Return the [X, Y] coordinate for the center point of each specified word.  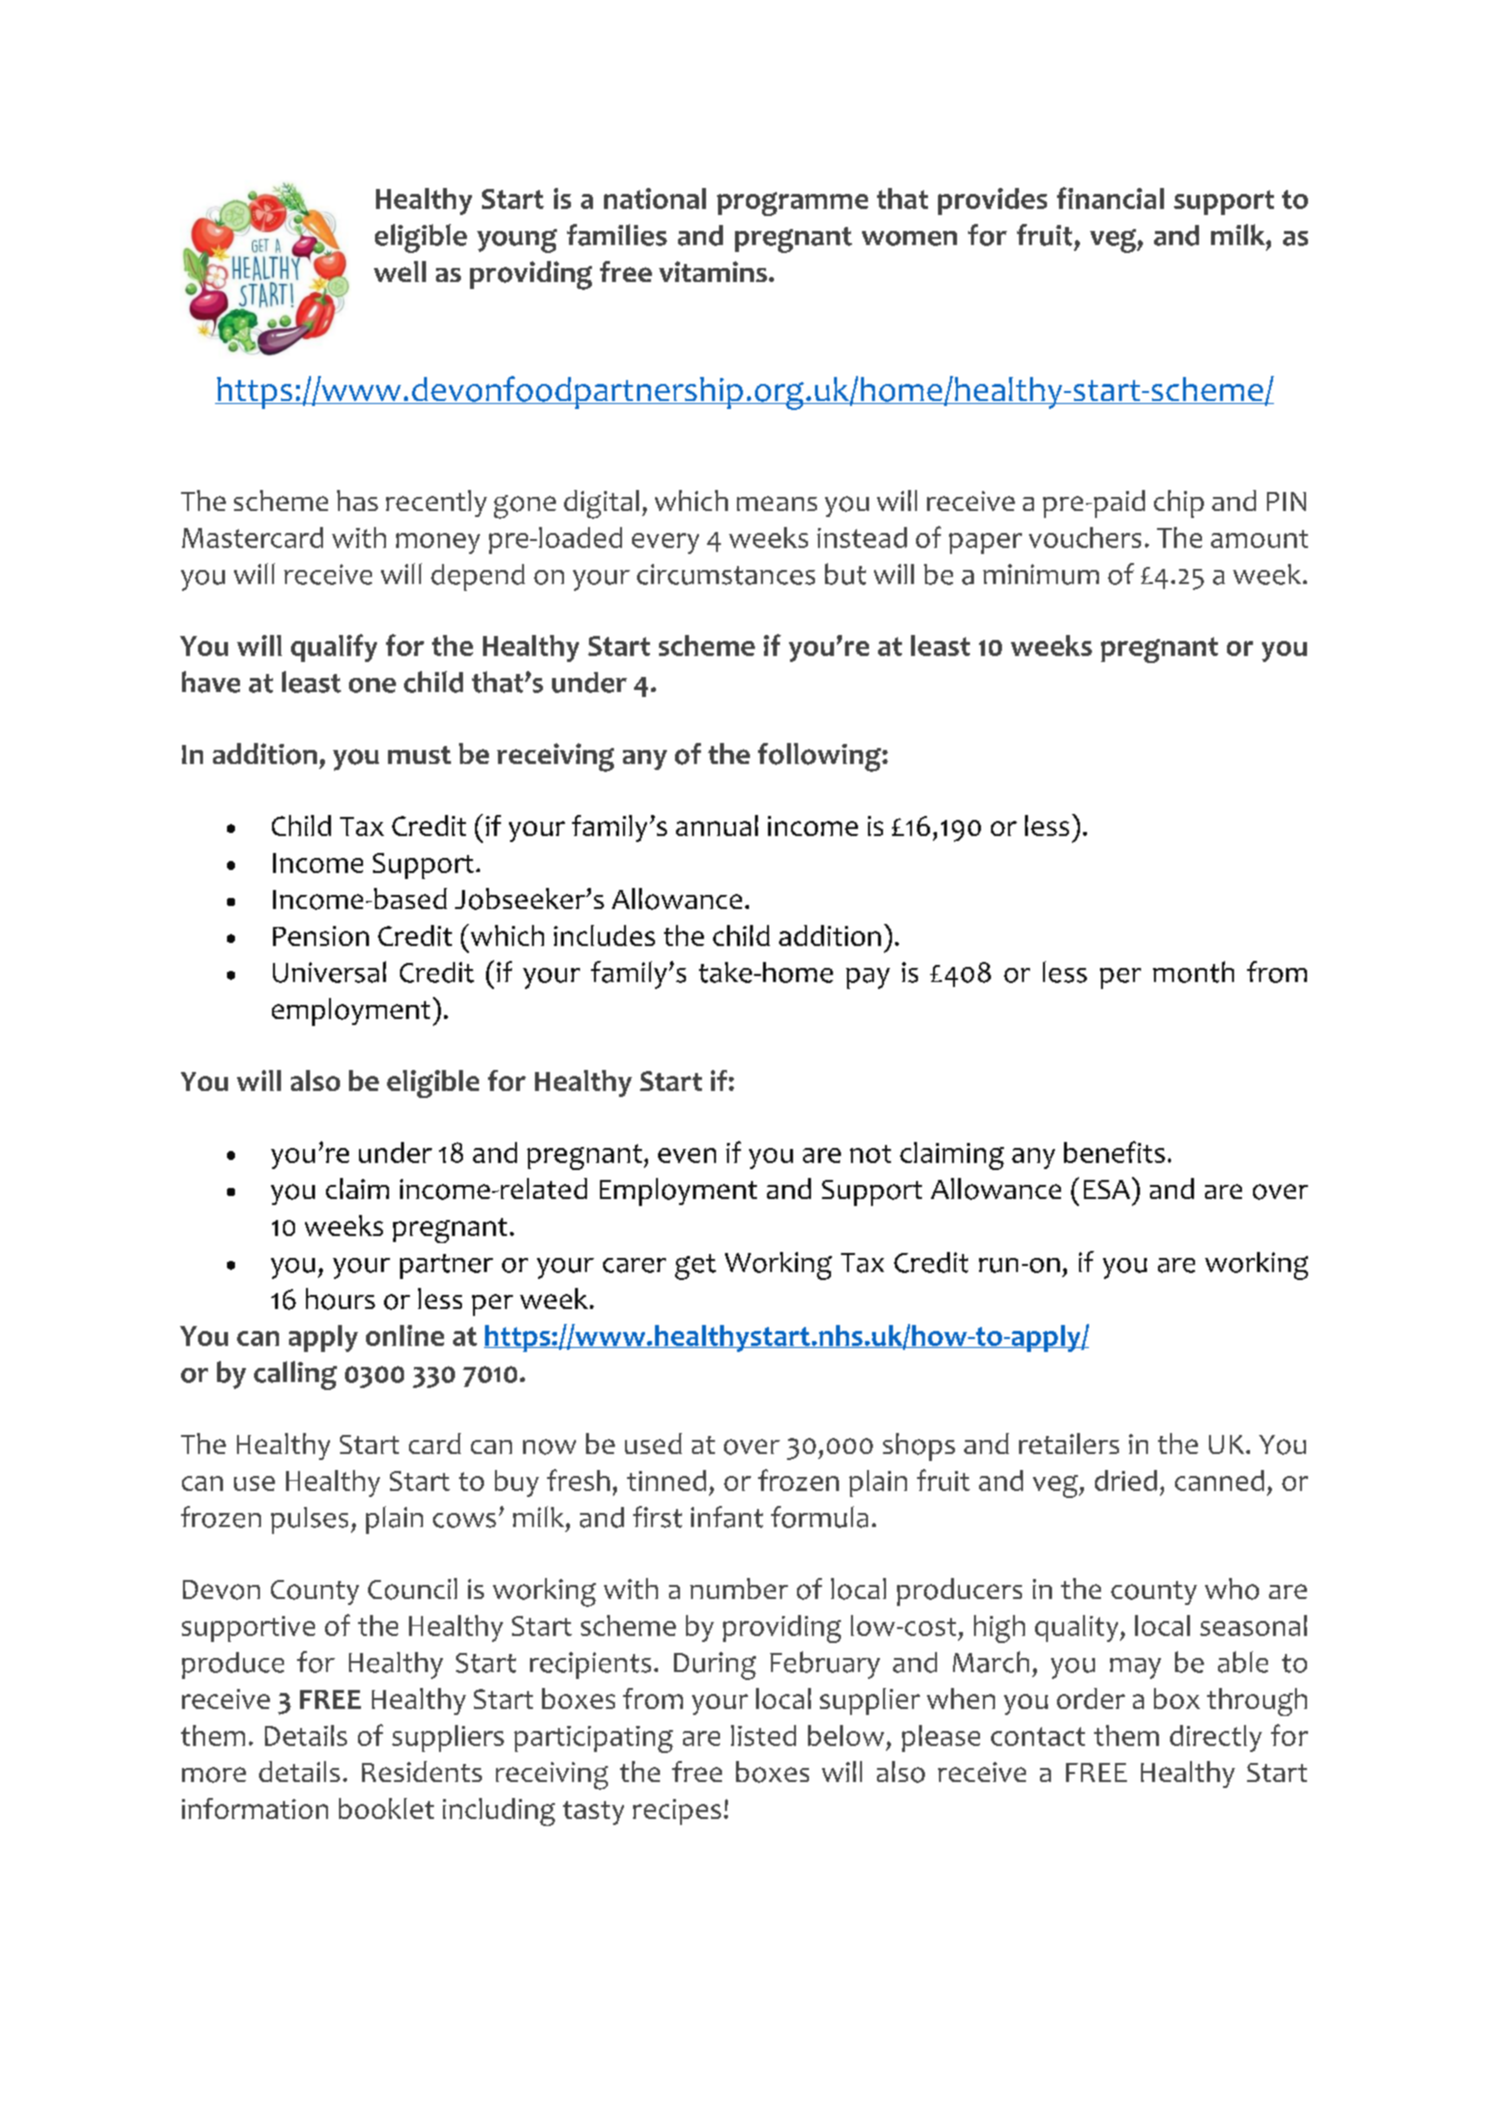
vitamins [713, 271]
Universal [329, 972]
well [400, 271]
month [1193, 972]
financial [1110, 198]
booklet [386, 1808]
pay [868, 978]
